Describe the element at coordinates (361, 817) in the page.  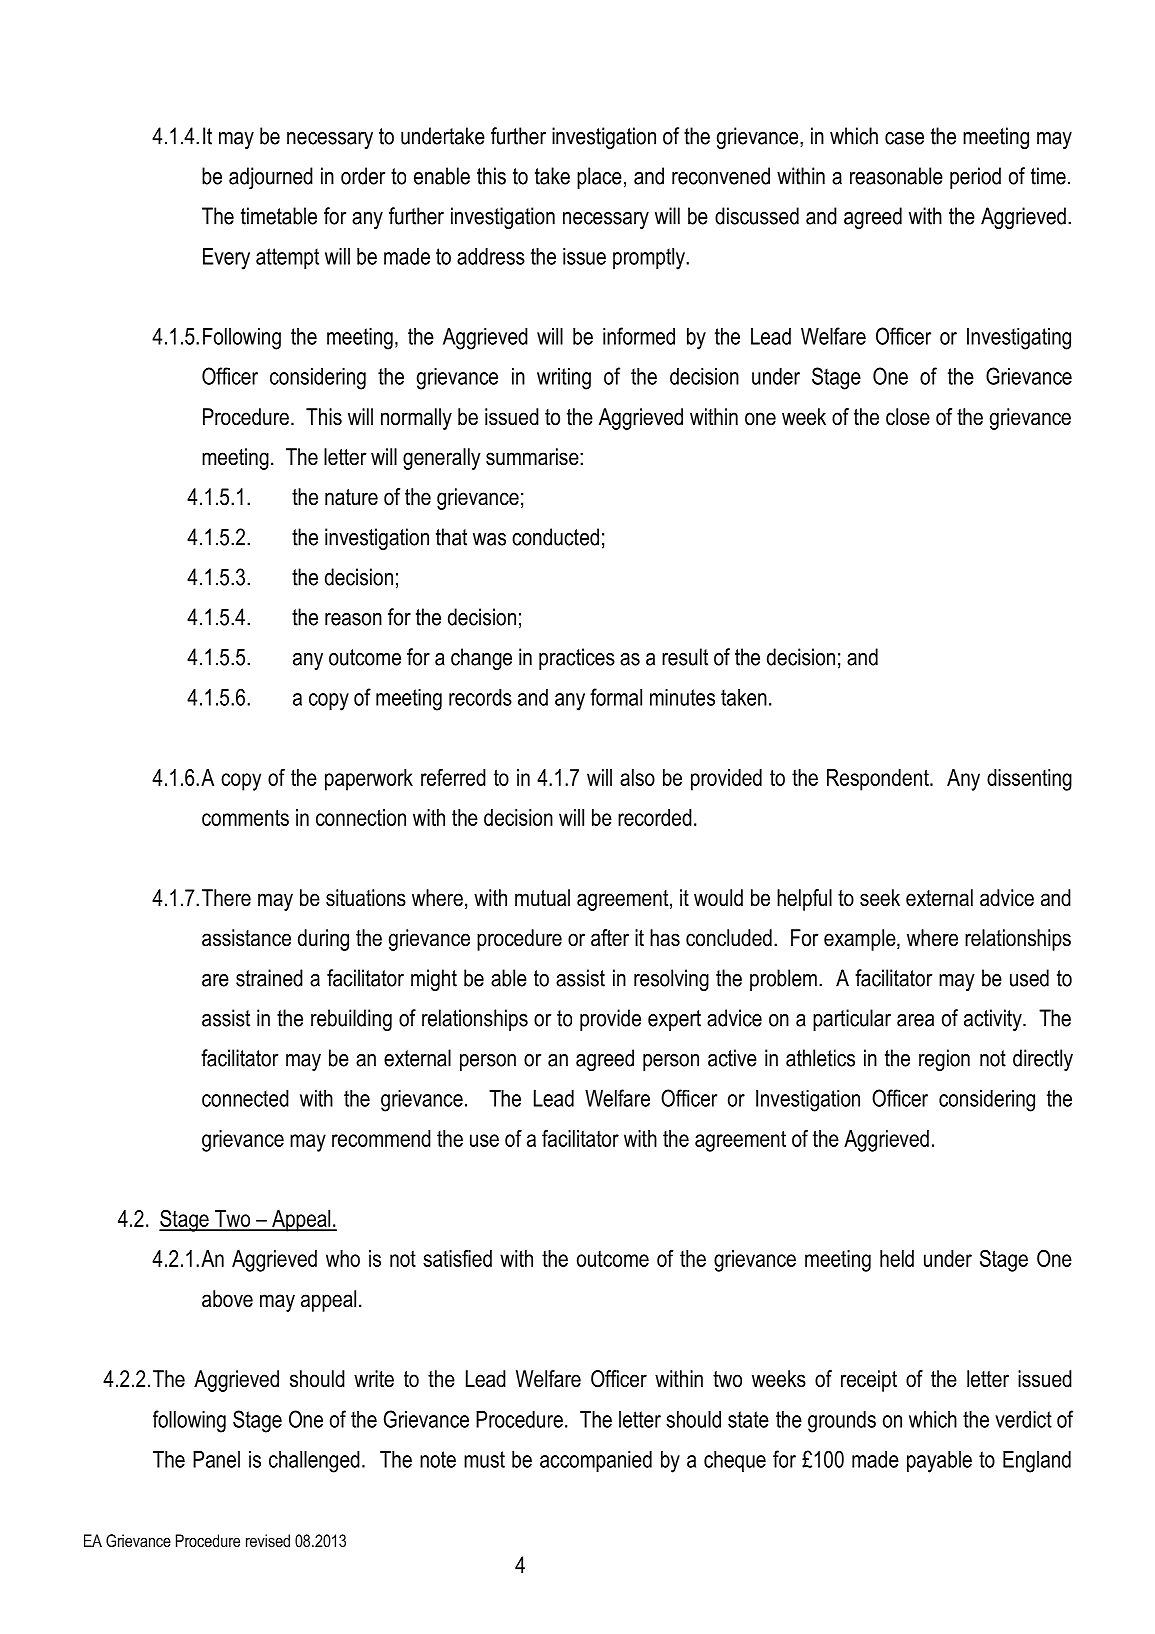
I see `connection` at that location.
